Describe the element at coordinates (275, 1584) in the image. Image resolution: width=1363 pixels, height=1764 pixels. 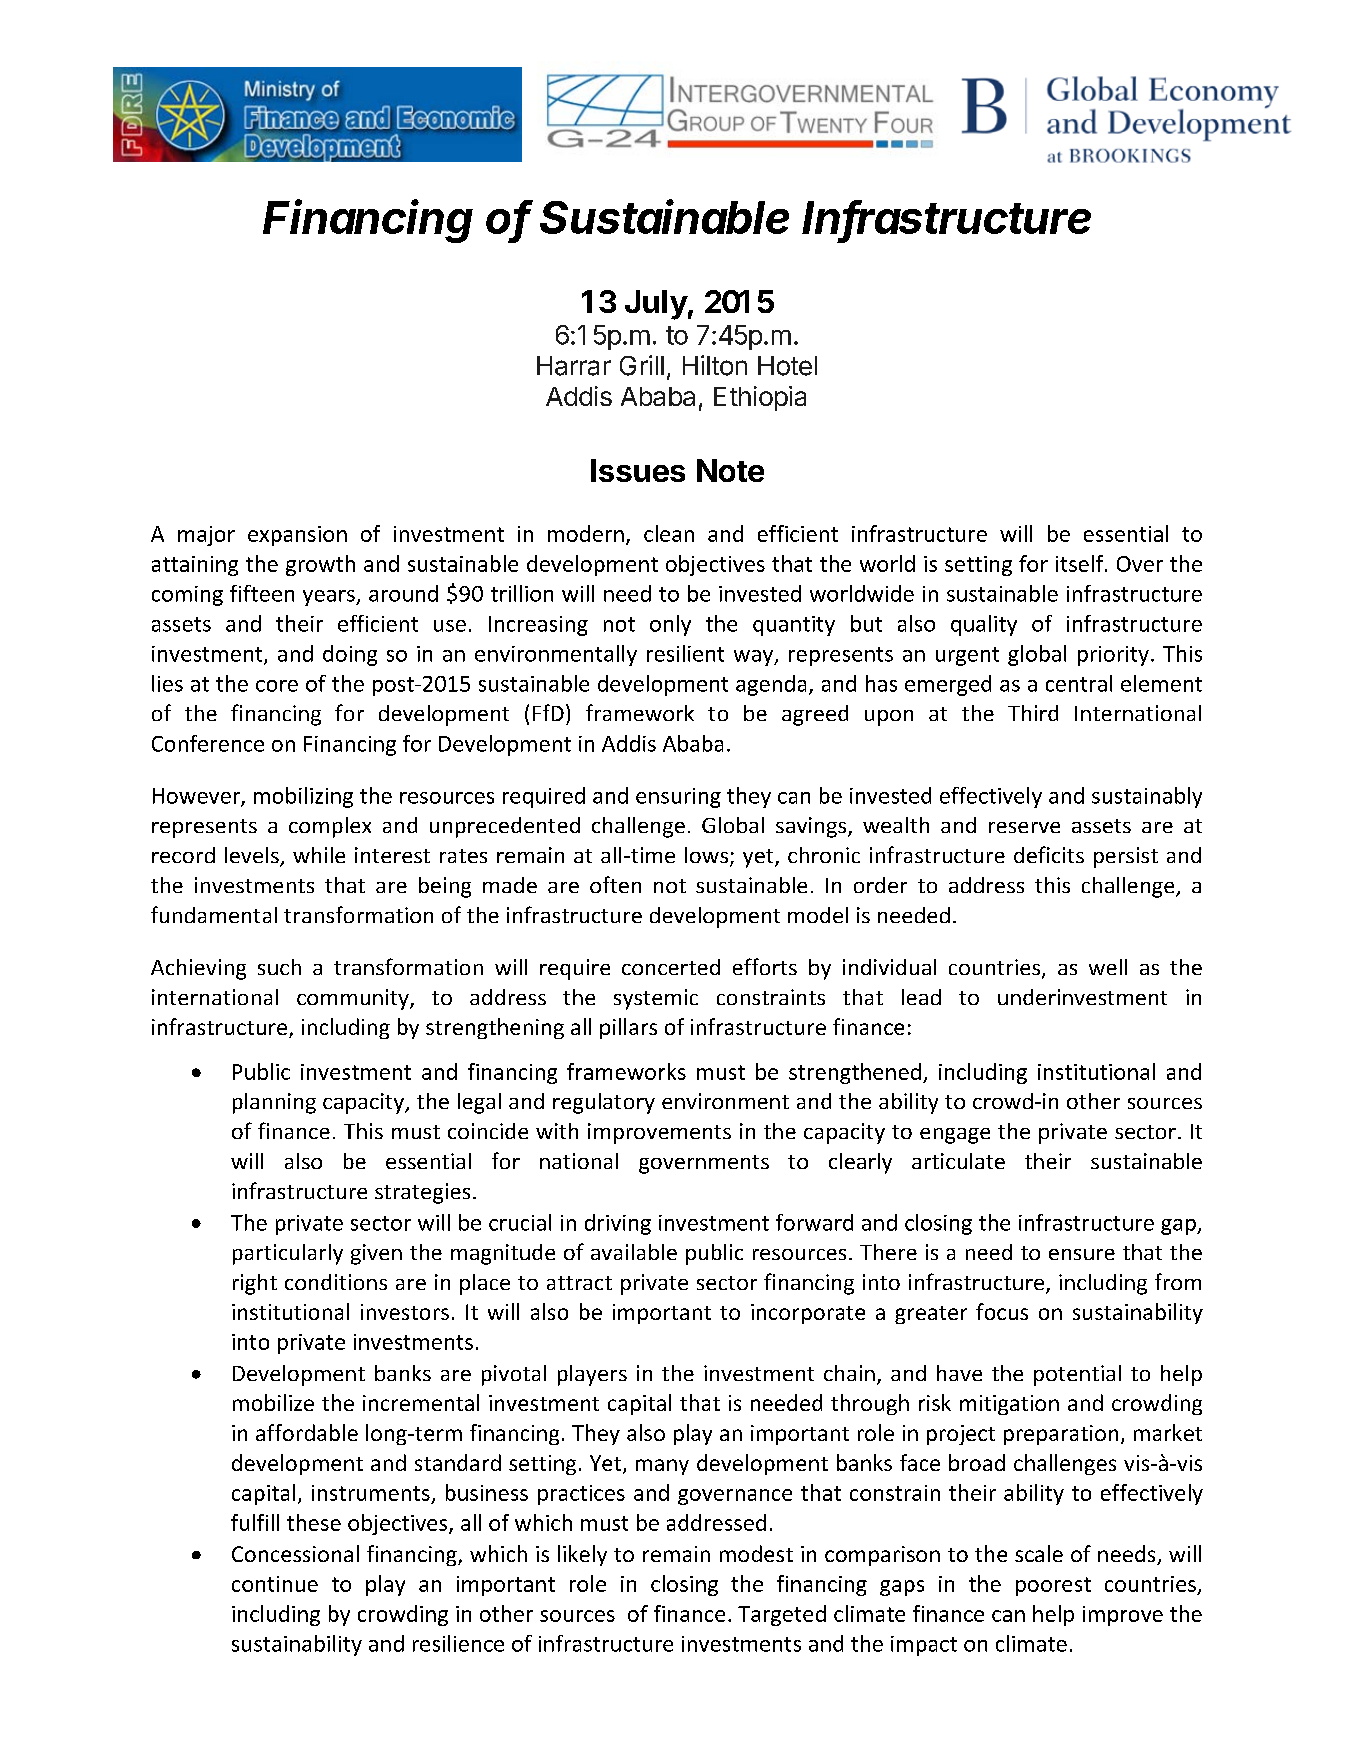
I see `continue` at that location.
